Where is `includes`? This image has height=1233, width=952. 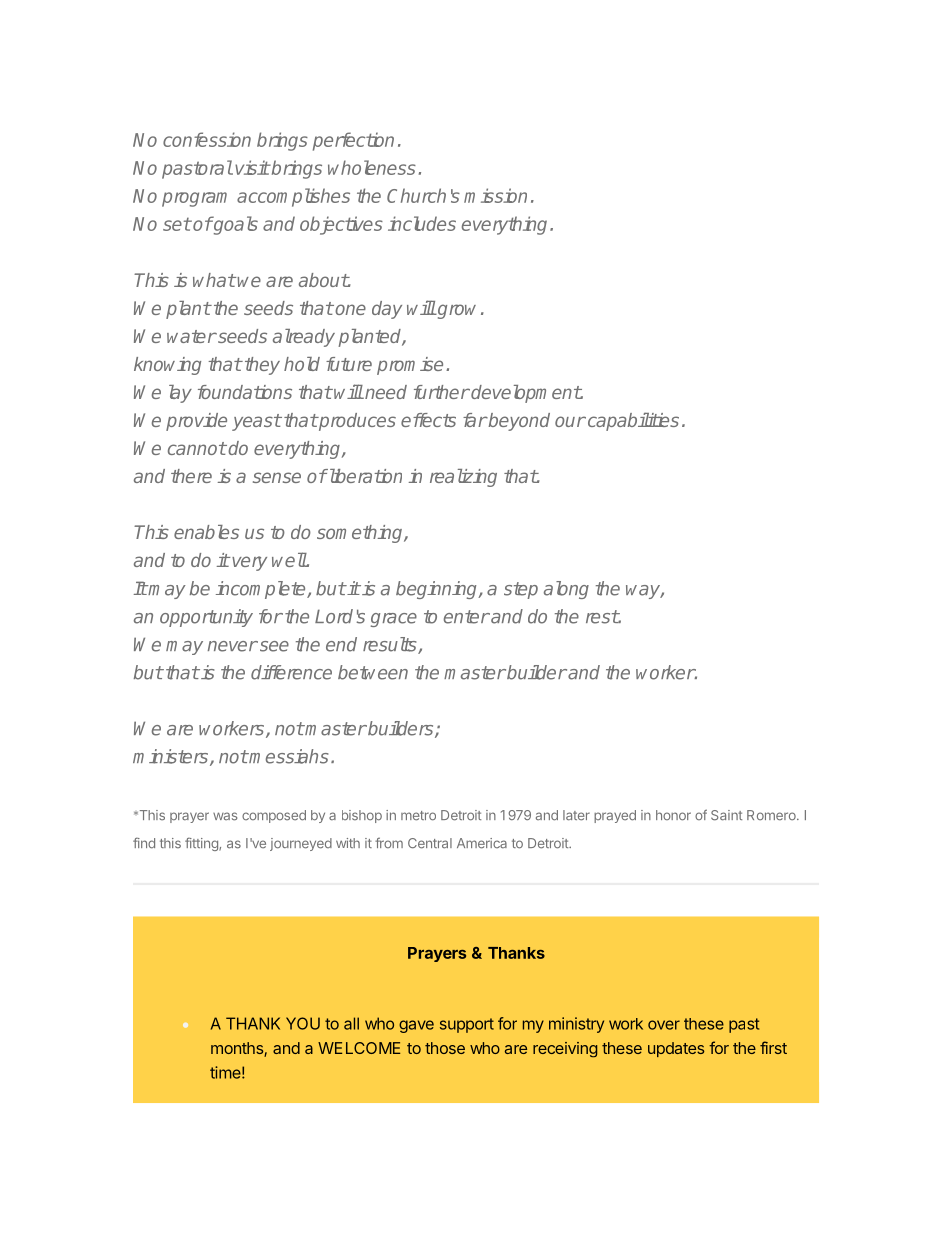 includes is located at coordinates (422, 223).
